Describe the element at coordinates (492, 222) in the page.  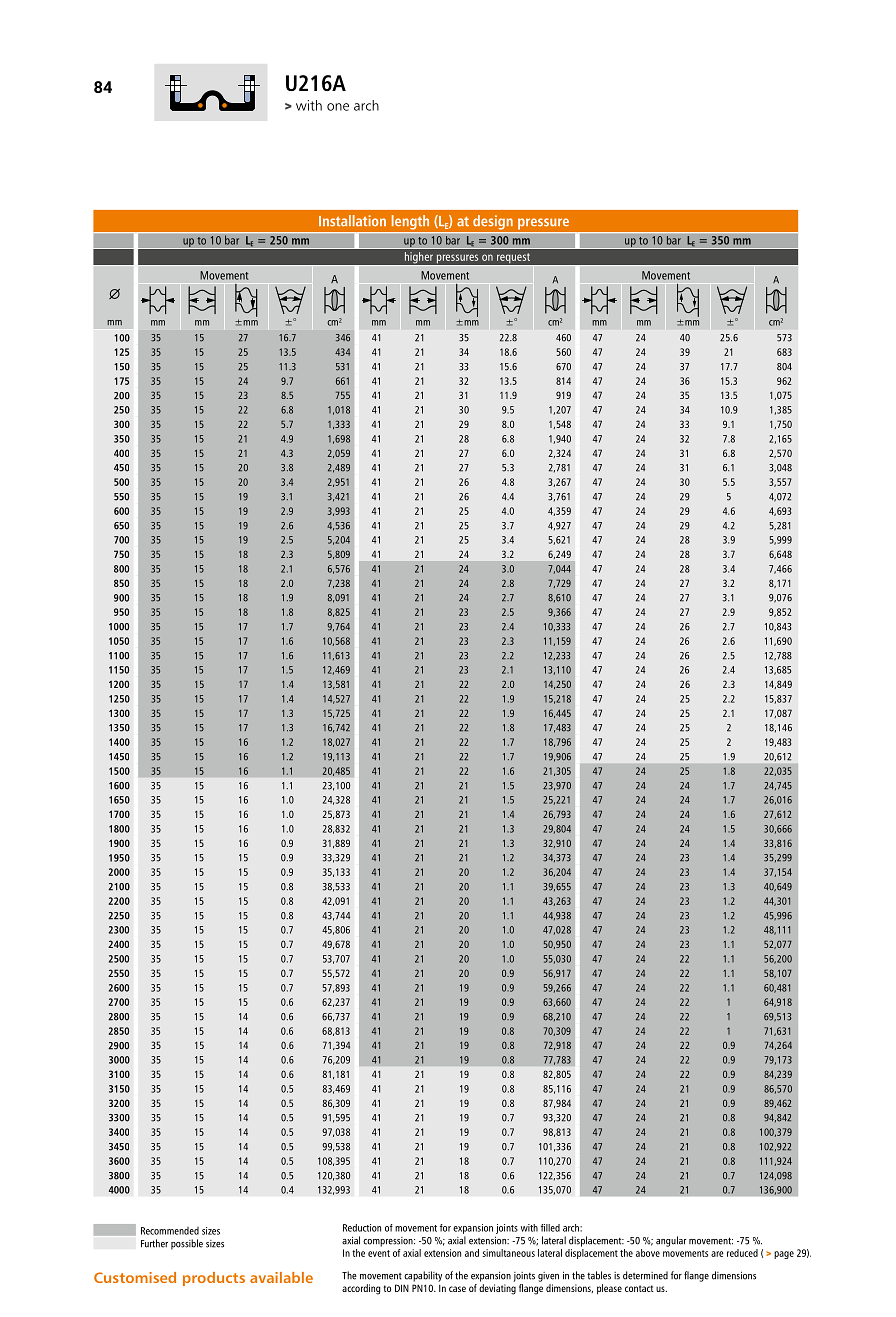
I see `design` at that location.
